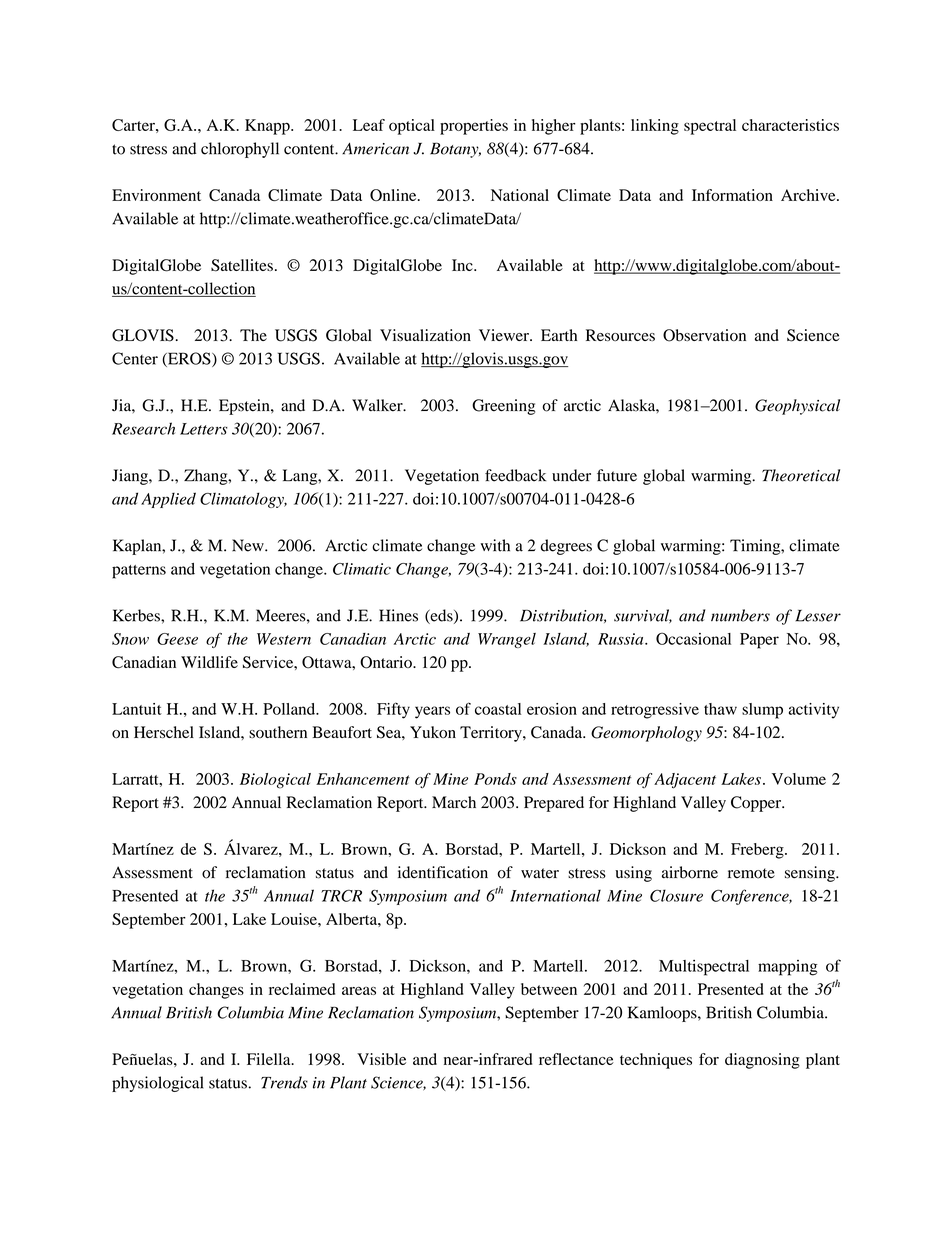 The image size is (952, 1233). I want to click on Adjacent, so click(685, 781).
